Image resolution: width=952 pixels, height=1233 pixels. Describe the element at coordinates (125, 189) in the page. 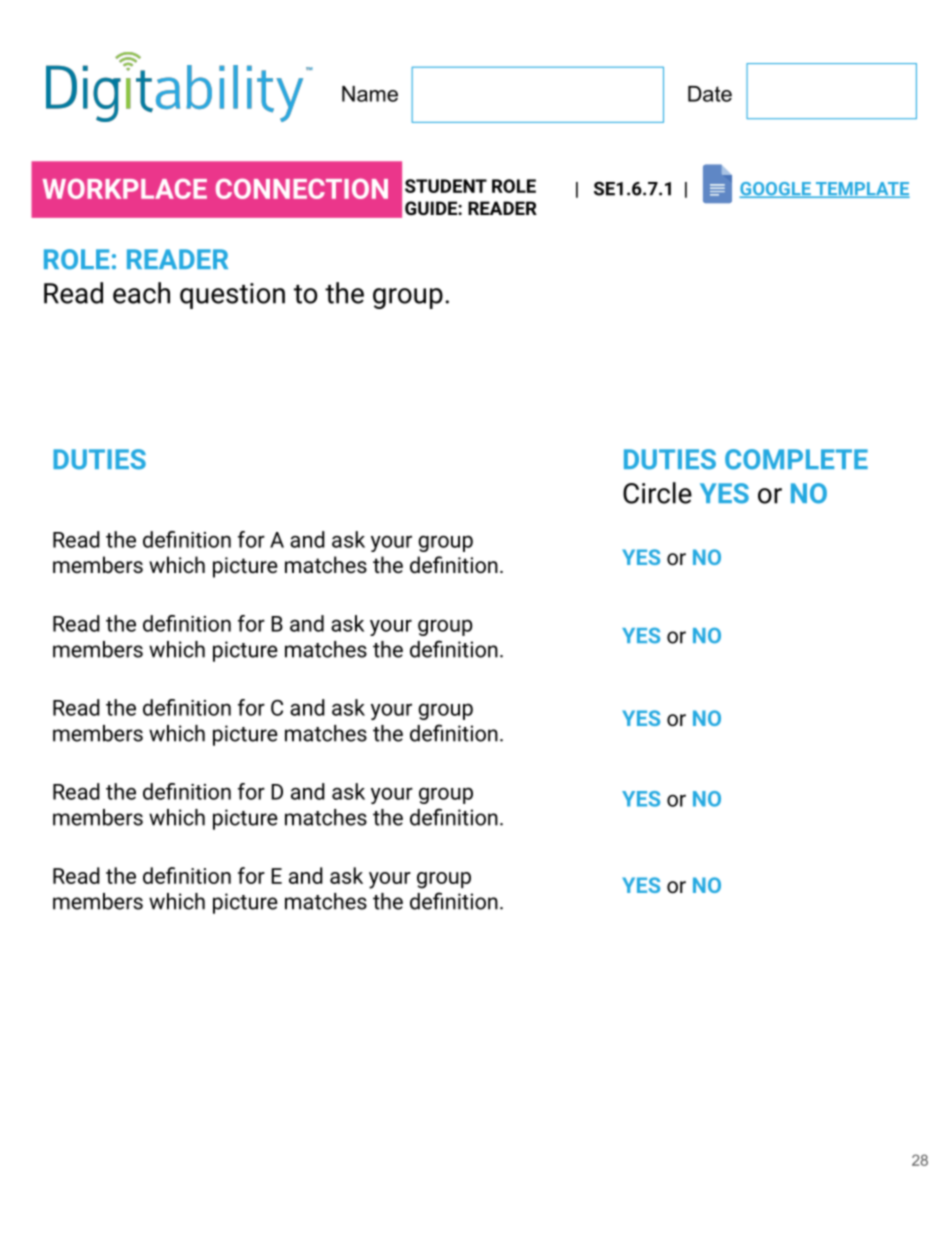

I see `WORKPLACE` at that location.
